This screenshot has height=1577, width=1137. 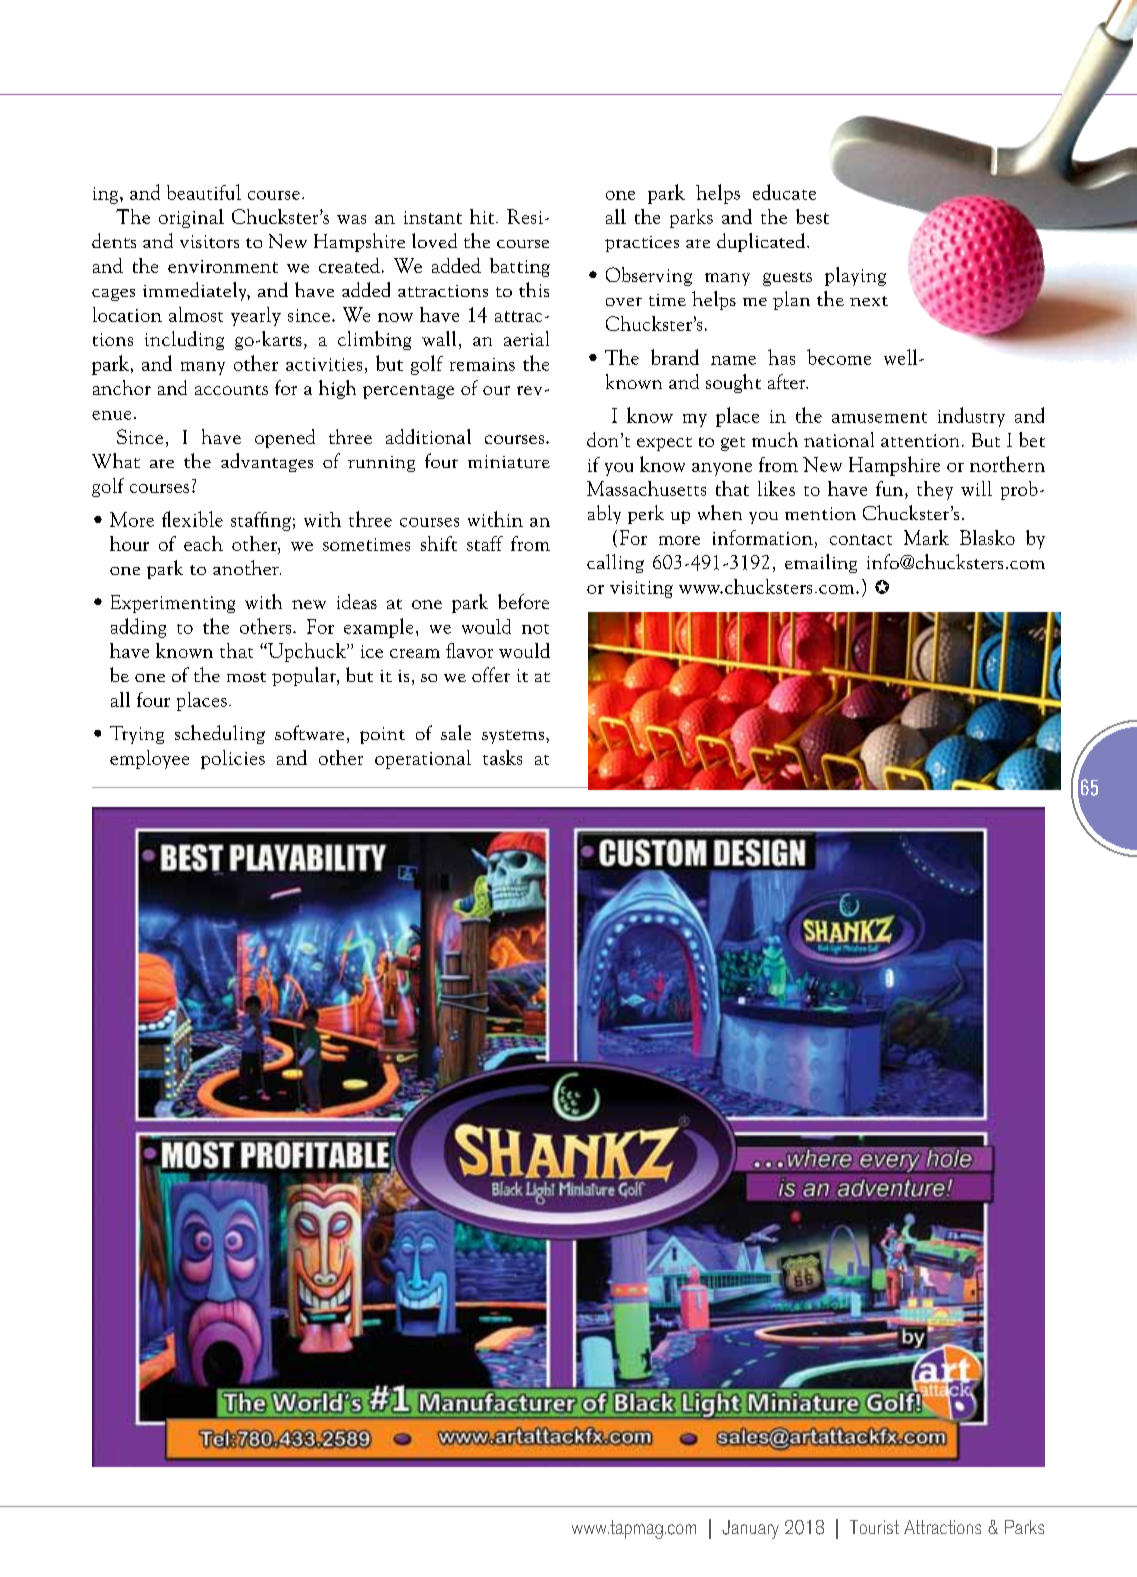 I want to click on emailing, so click(x=821, y=563).
